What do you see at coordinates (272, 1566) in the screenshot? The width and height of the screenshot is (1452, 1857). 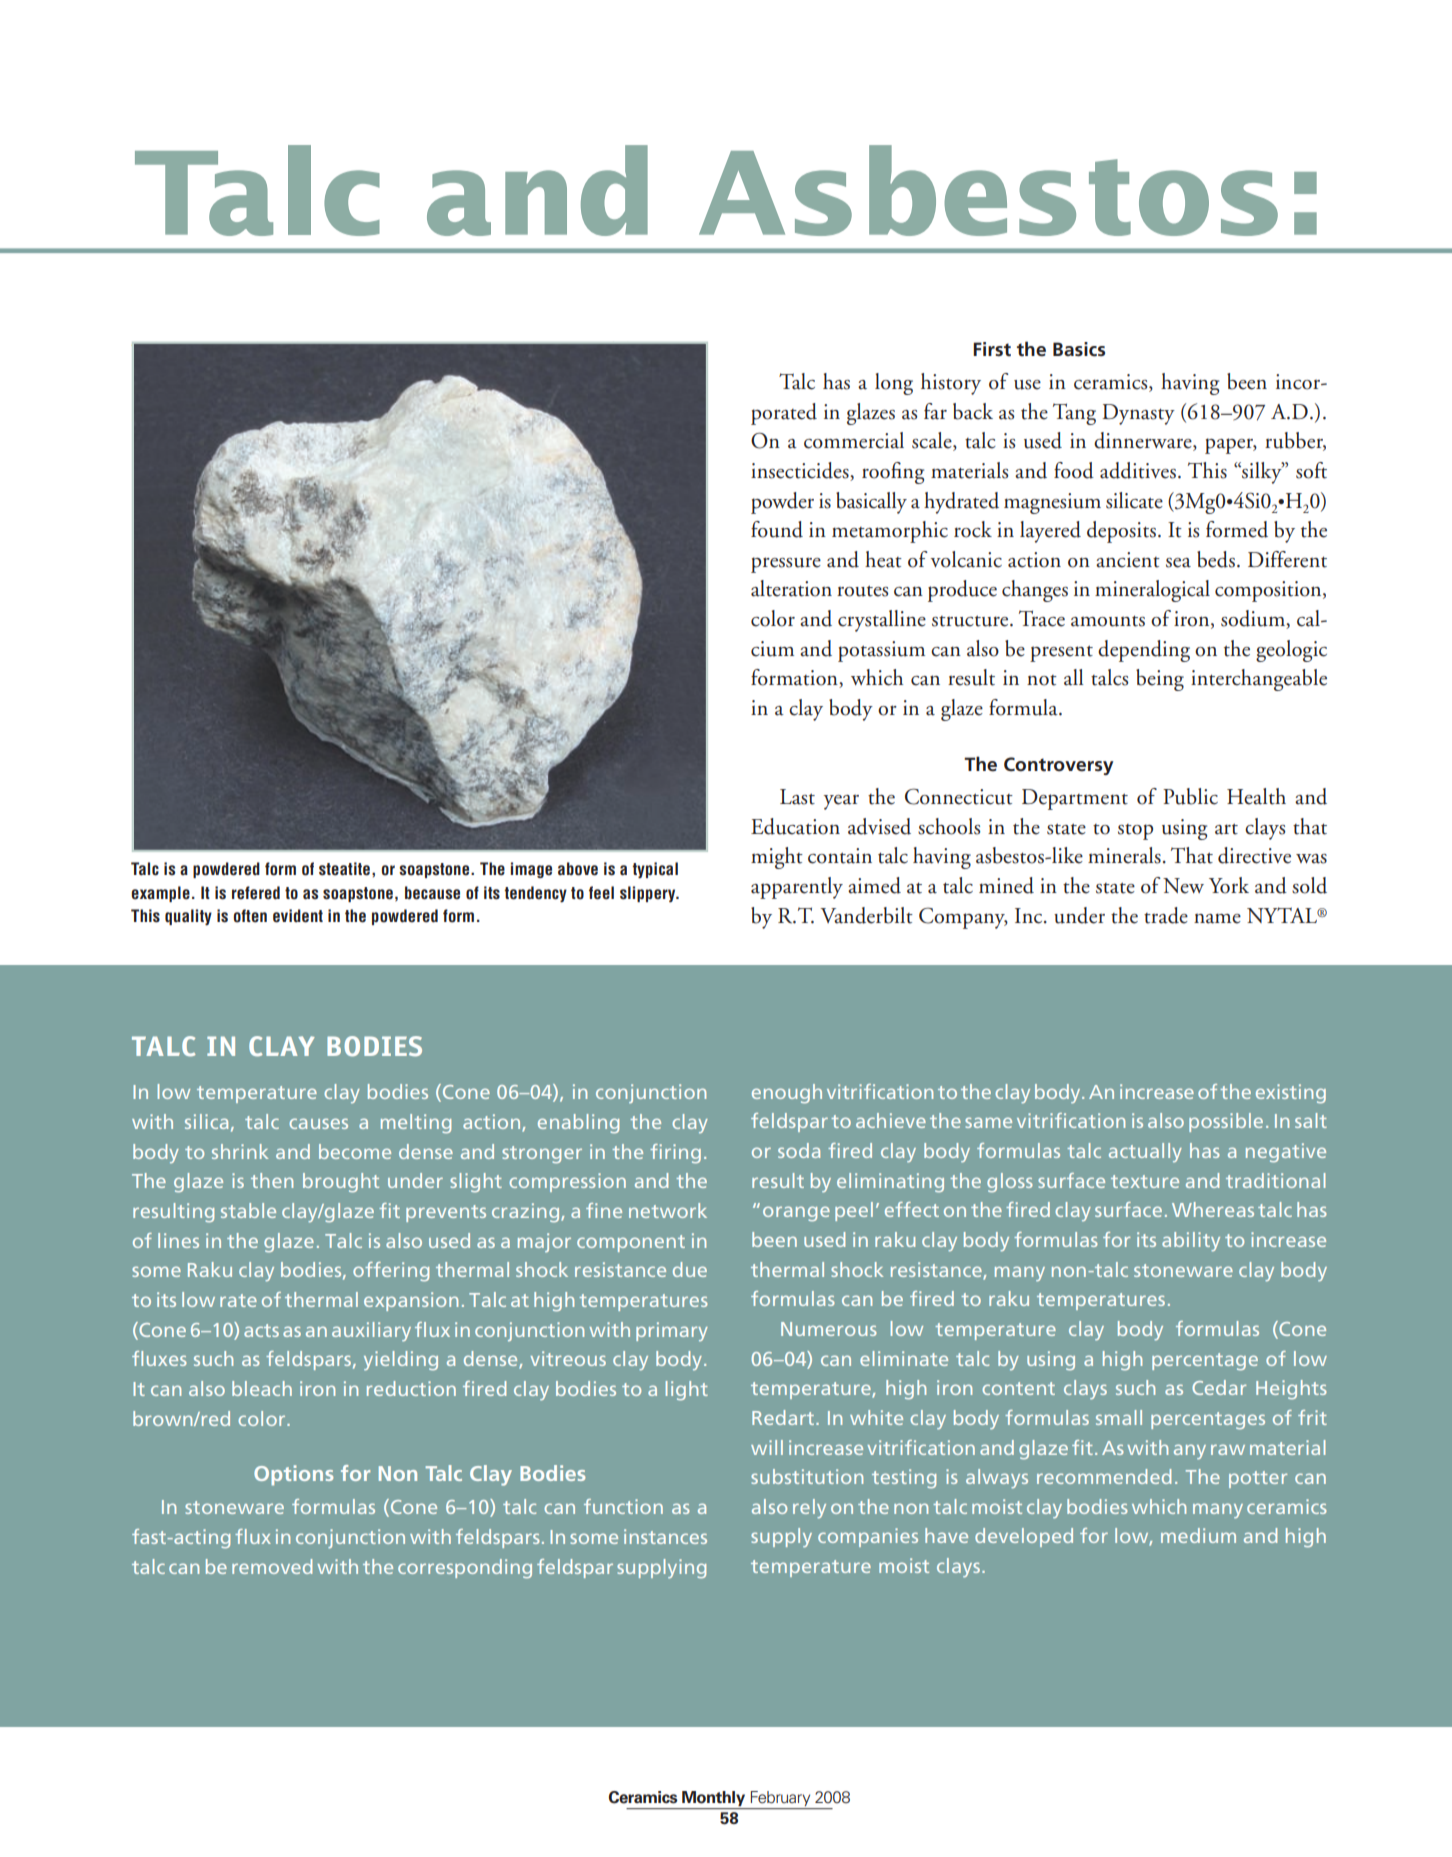 I see `removed` at bounding box center [272, 1566].
